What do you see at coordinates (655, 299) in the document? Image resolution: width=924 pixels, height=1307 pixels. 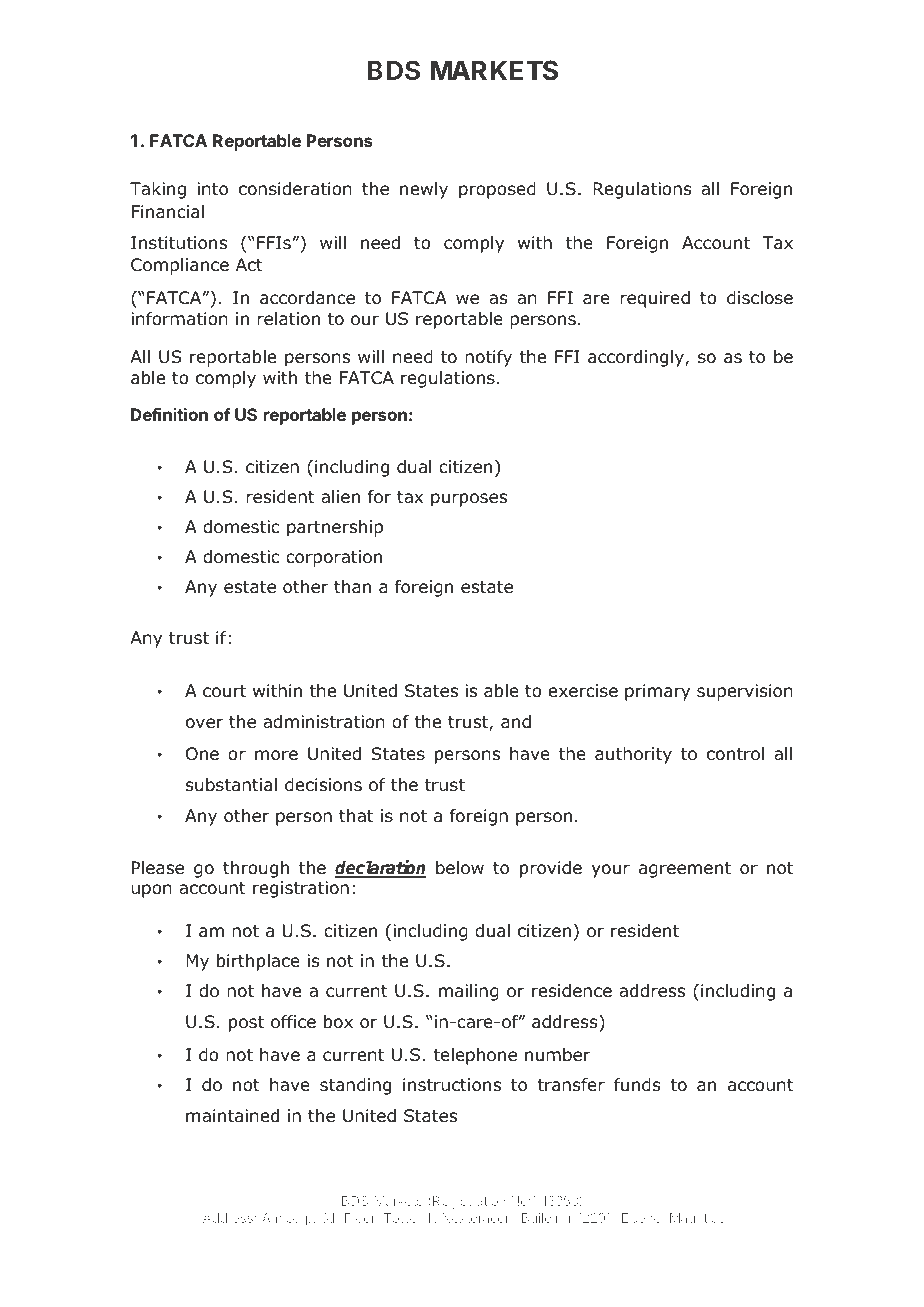 I see `required` at bounding box center [655, 299].
